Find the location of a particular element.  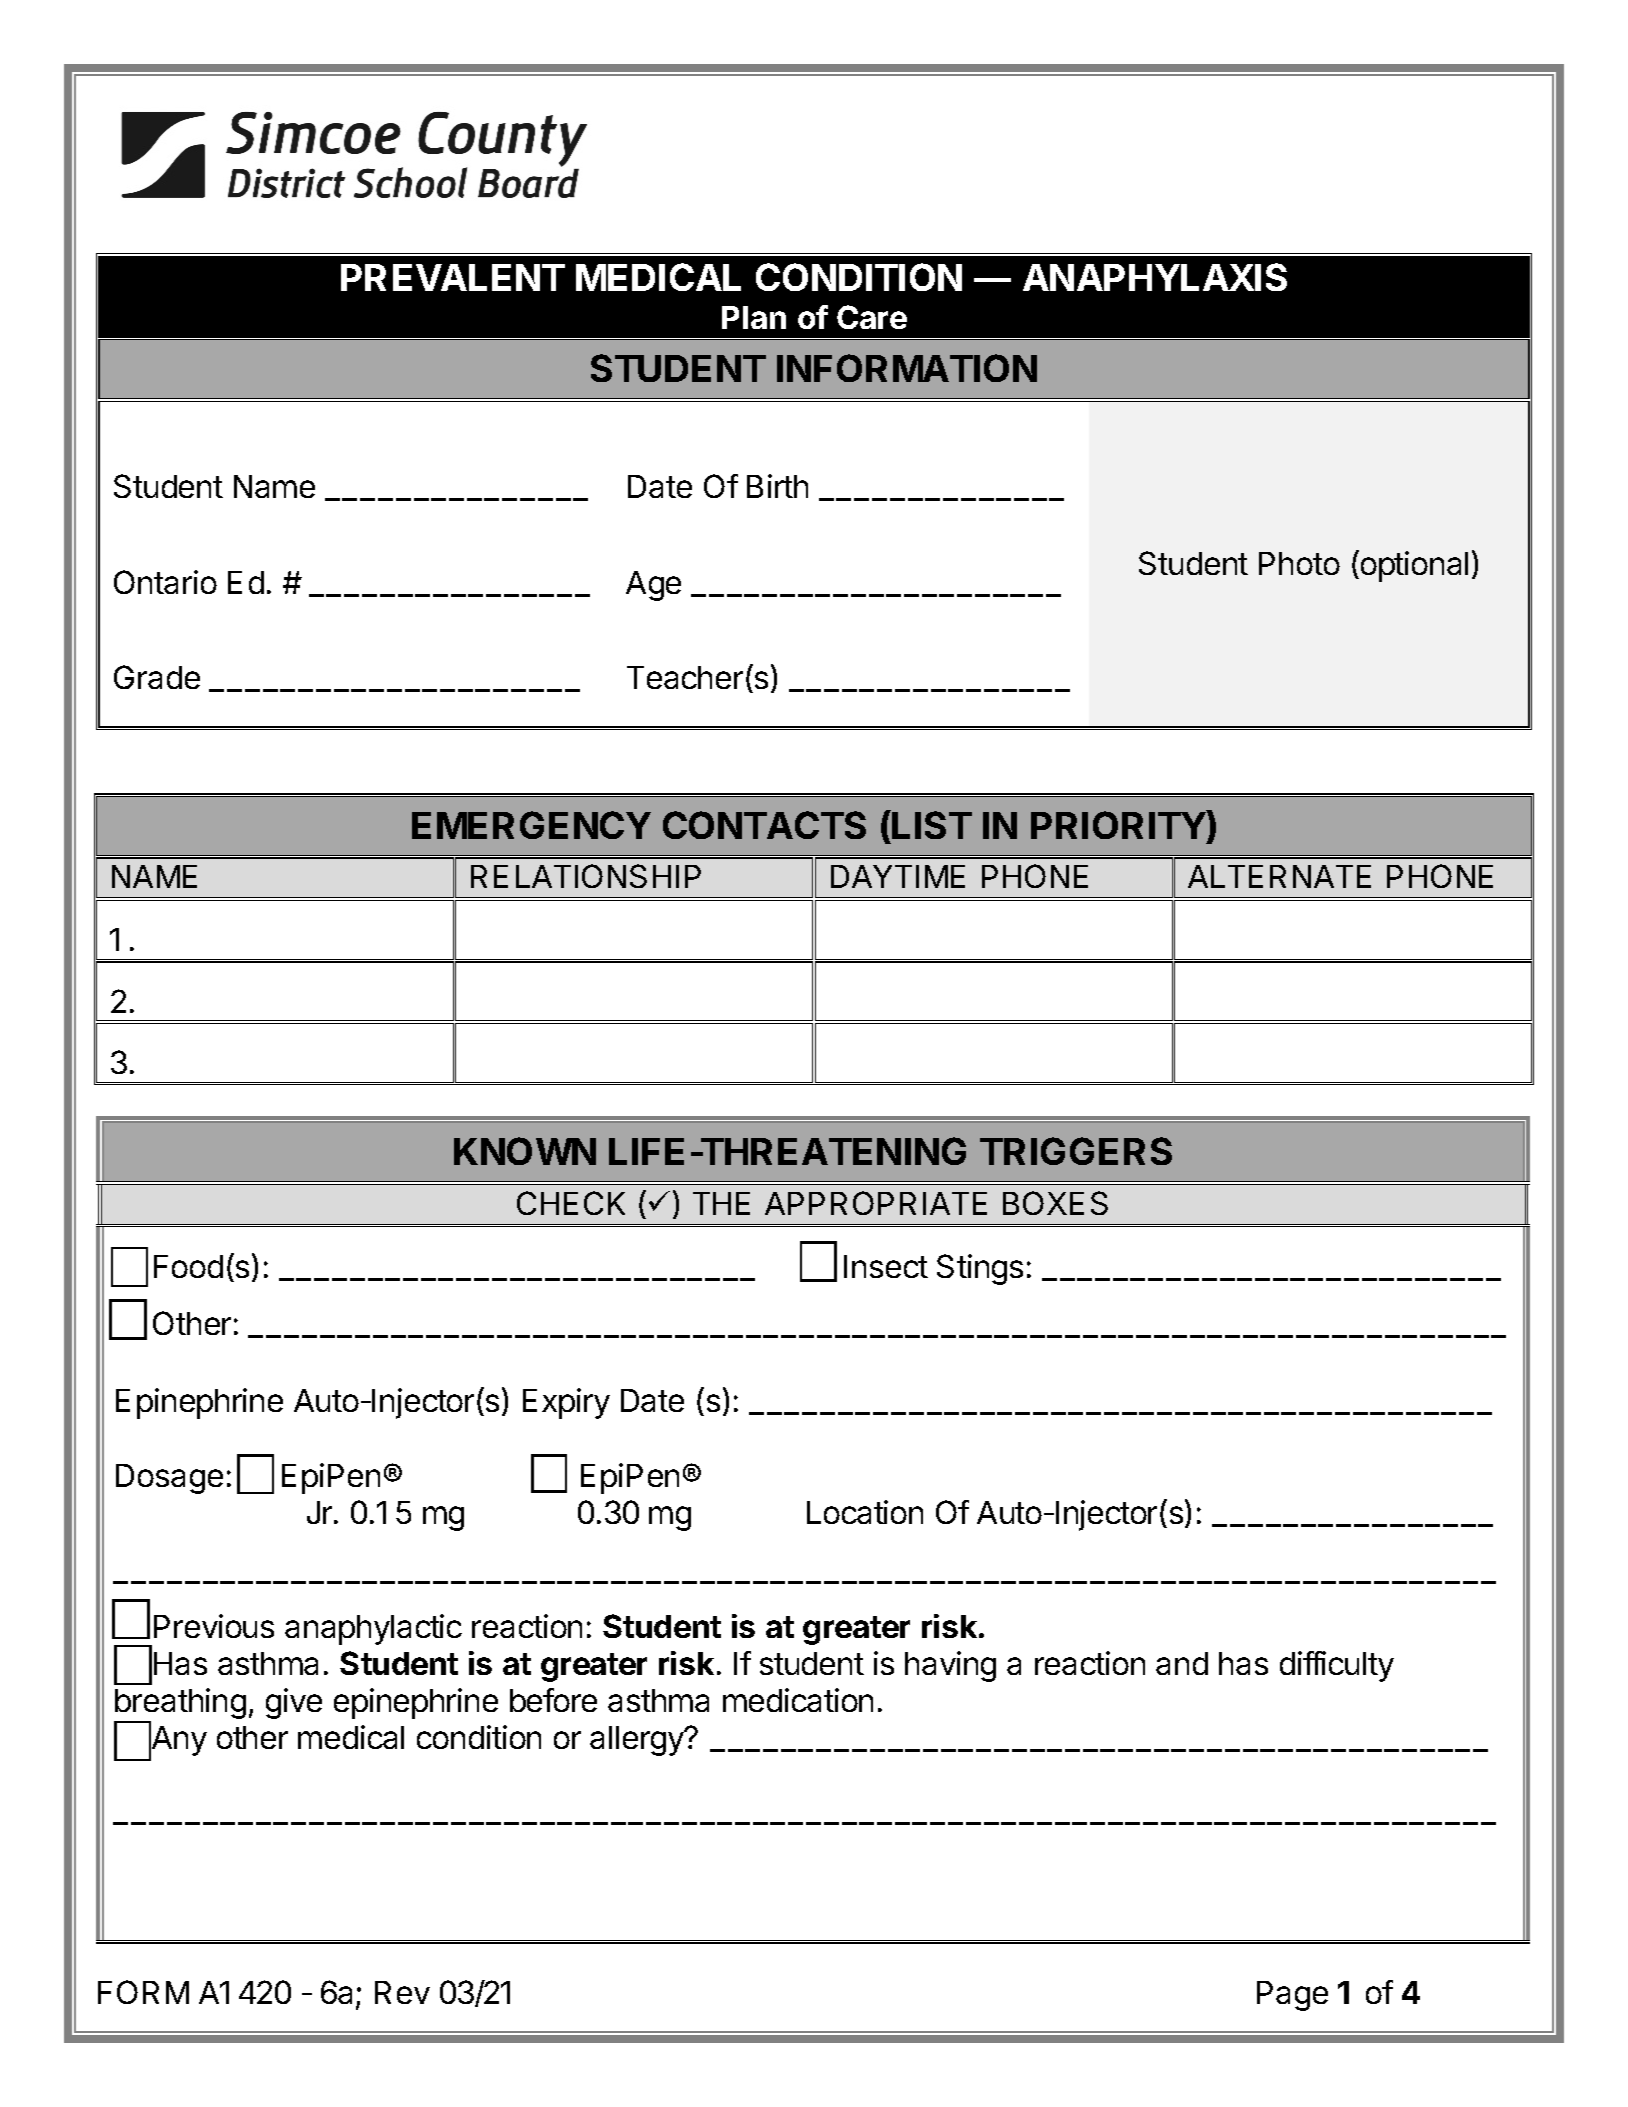

allergy is located at coordinates (638, 1741).
